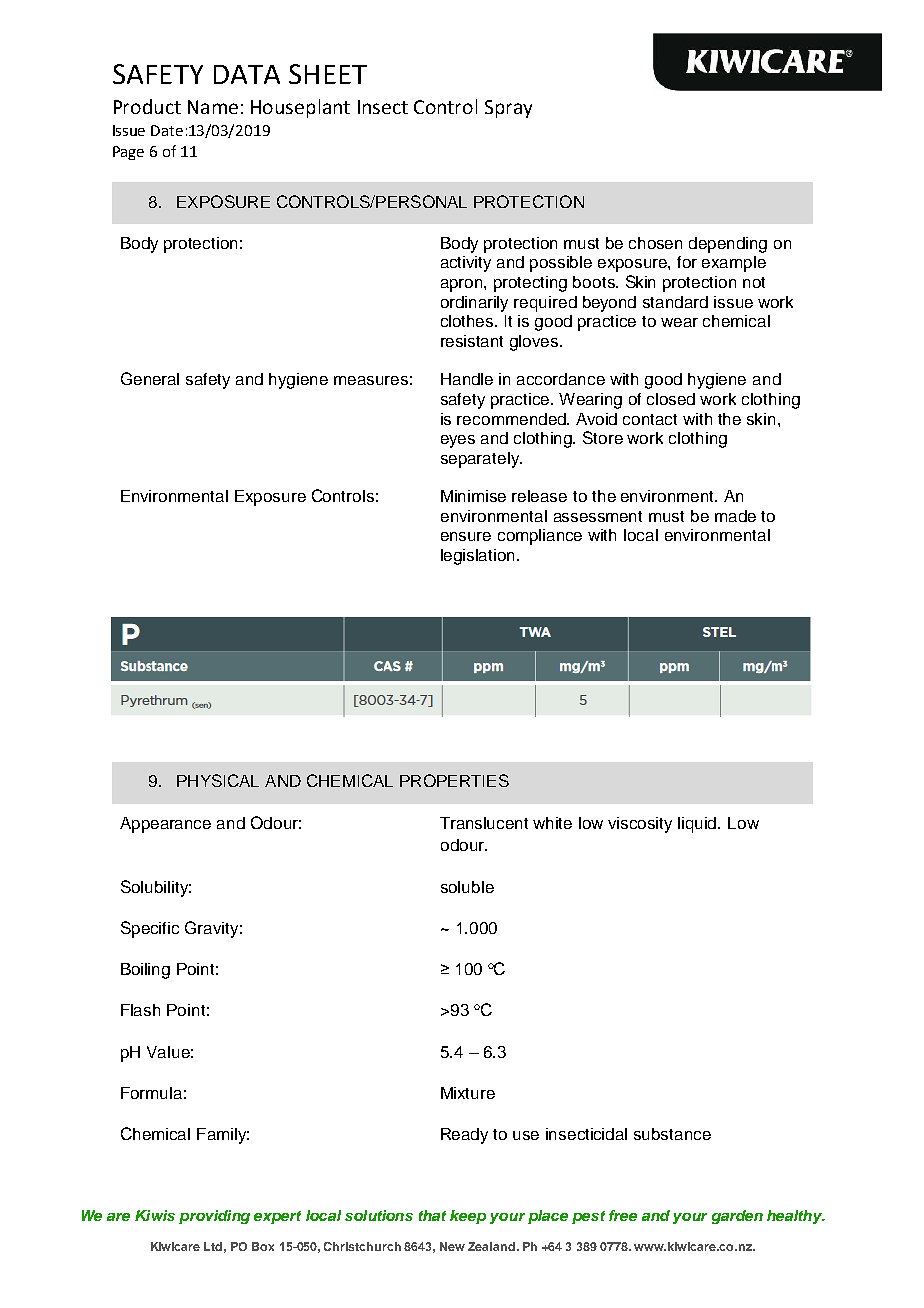 The width and height of the screenshot is (924, 1308). Describe the element at coordinates (728, 245) in the screenshot. I see `depending` at that location.
